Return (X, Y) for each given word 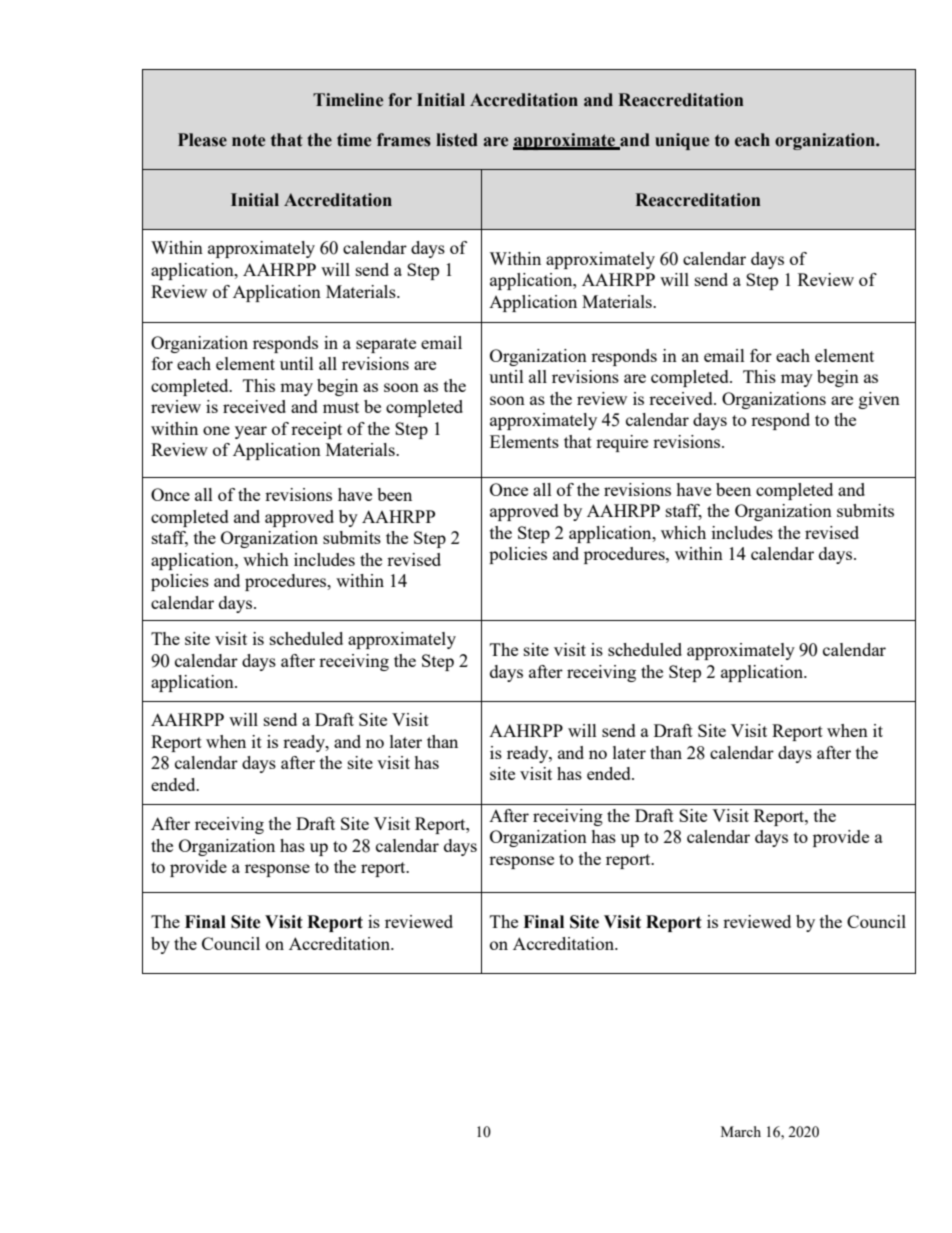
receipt (316, 430)
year (251, 432)
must (341, 407)
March (741, 1131)
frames (404, 140)
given (879, 400)
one (216, 430)
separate (386, 345)
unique (682, 141)
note (248, 140)
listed (457, 140)
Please (202, 140)
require (622, 443)
